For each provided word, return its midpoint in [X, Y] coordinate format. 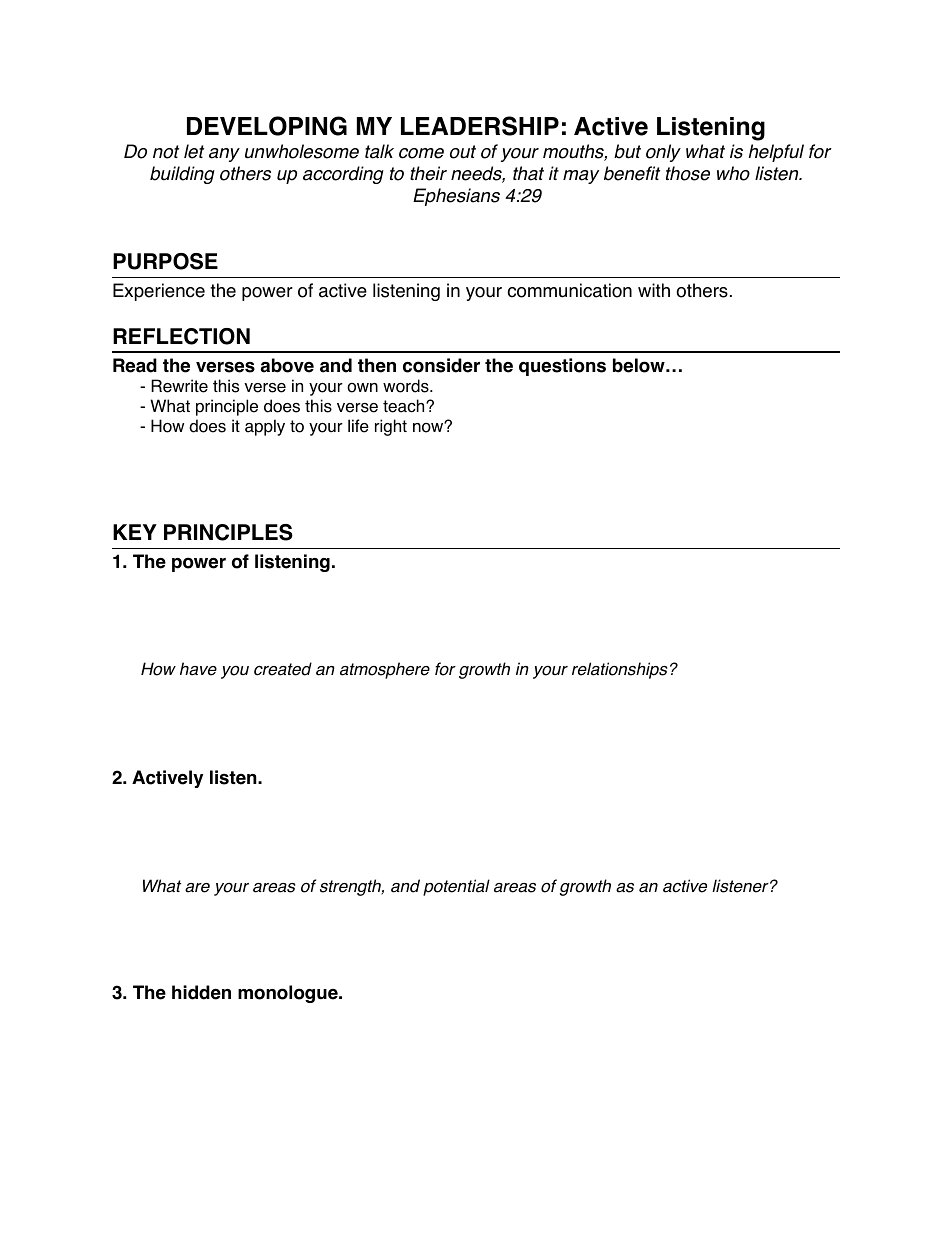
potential [456, 887]
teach [405, 406]
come [421, 153]
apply [265, 427]
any [224, 155]
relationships [620, 670]
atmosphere [385, 670]
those [688, 173]
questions [562, 367]
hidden [201, 992]
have [198, 669]
